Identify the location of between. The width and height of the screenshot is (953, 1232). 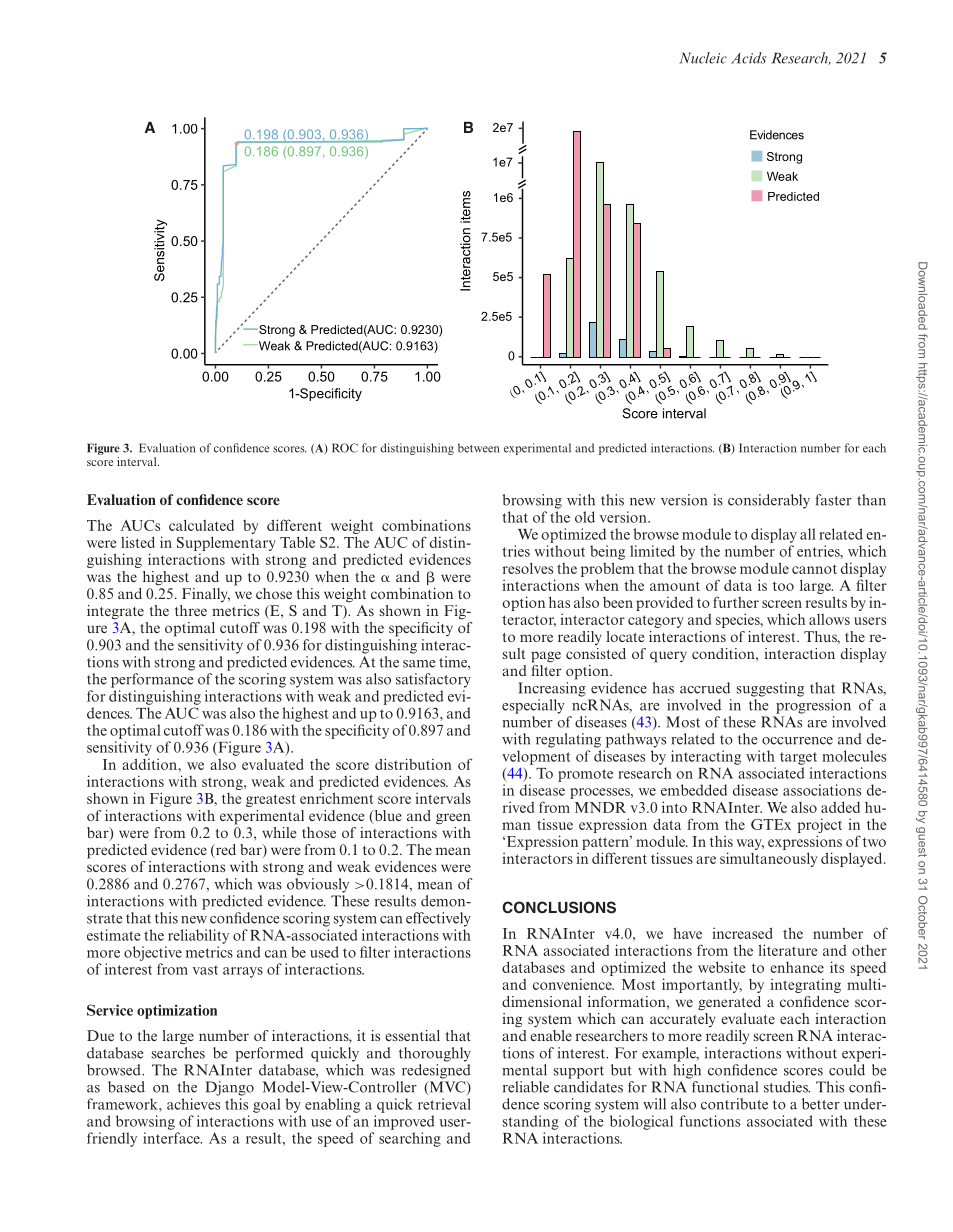
(478, 448).
